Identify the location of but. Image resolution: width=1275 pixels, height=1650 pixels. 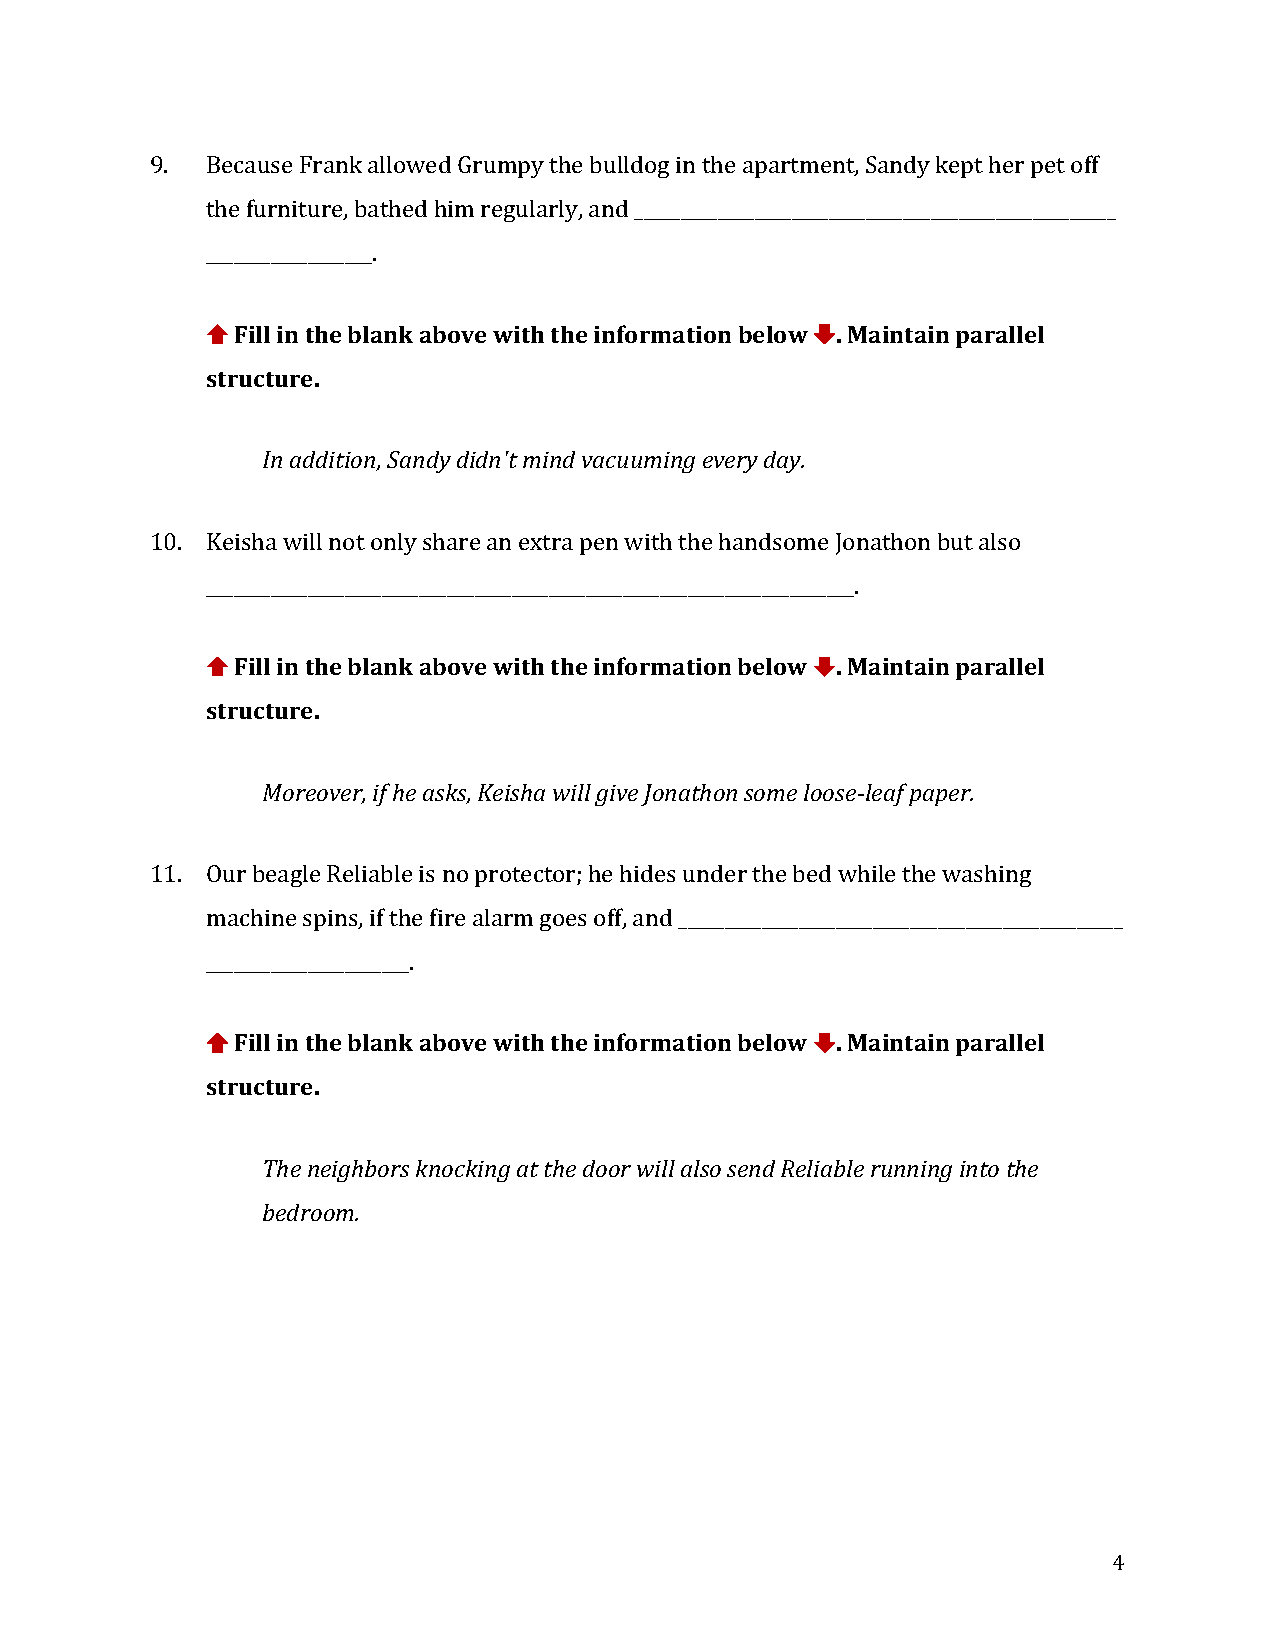
(955, 541).
